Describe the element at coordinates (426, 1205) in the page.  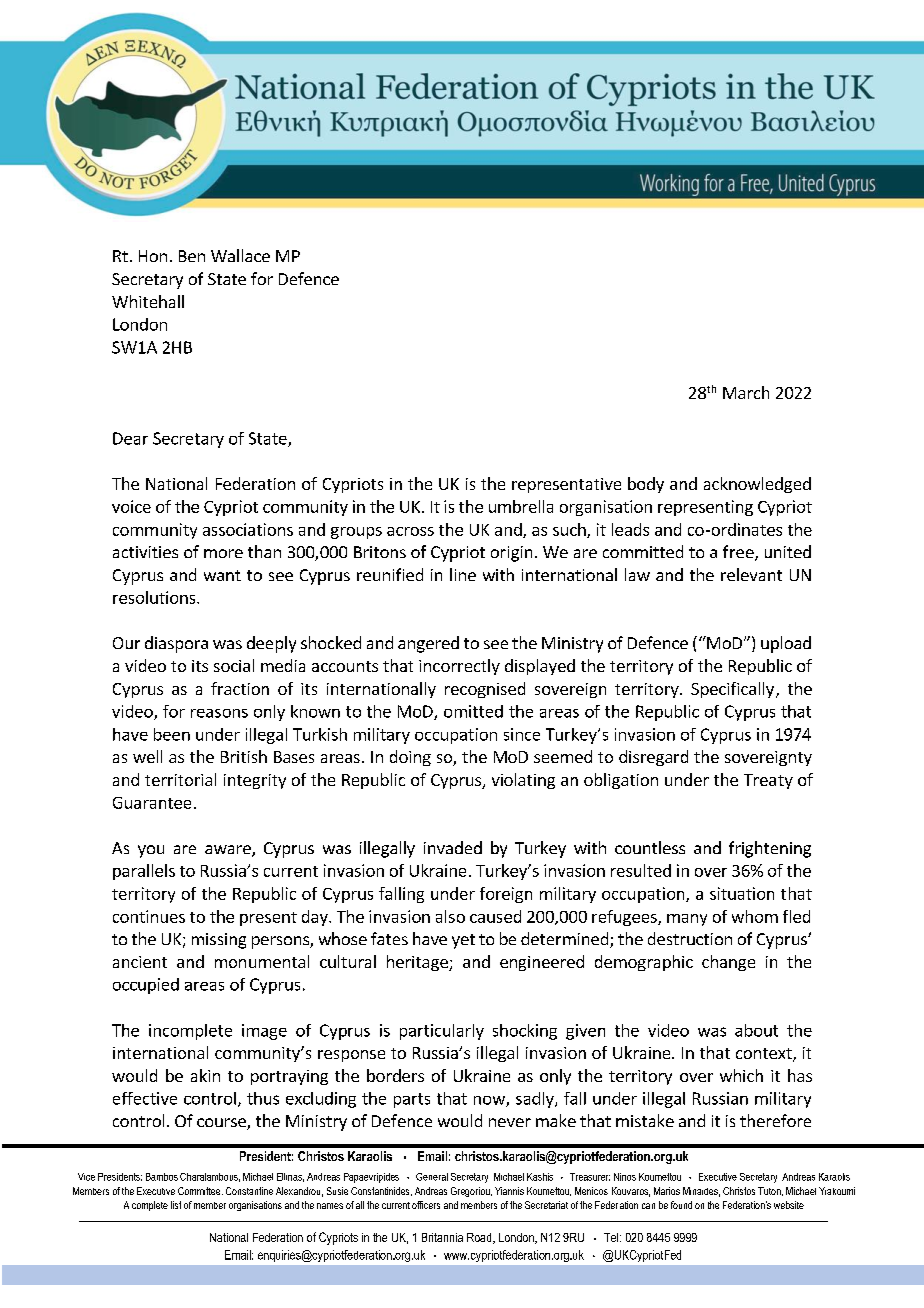
I see `officers` at that location.
